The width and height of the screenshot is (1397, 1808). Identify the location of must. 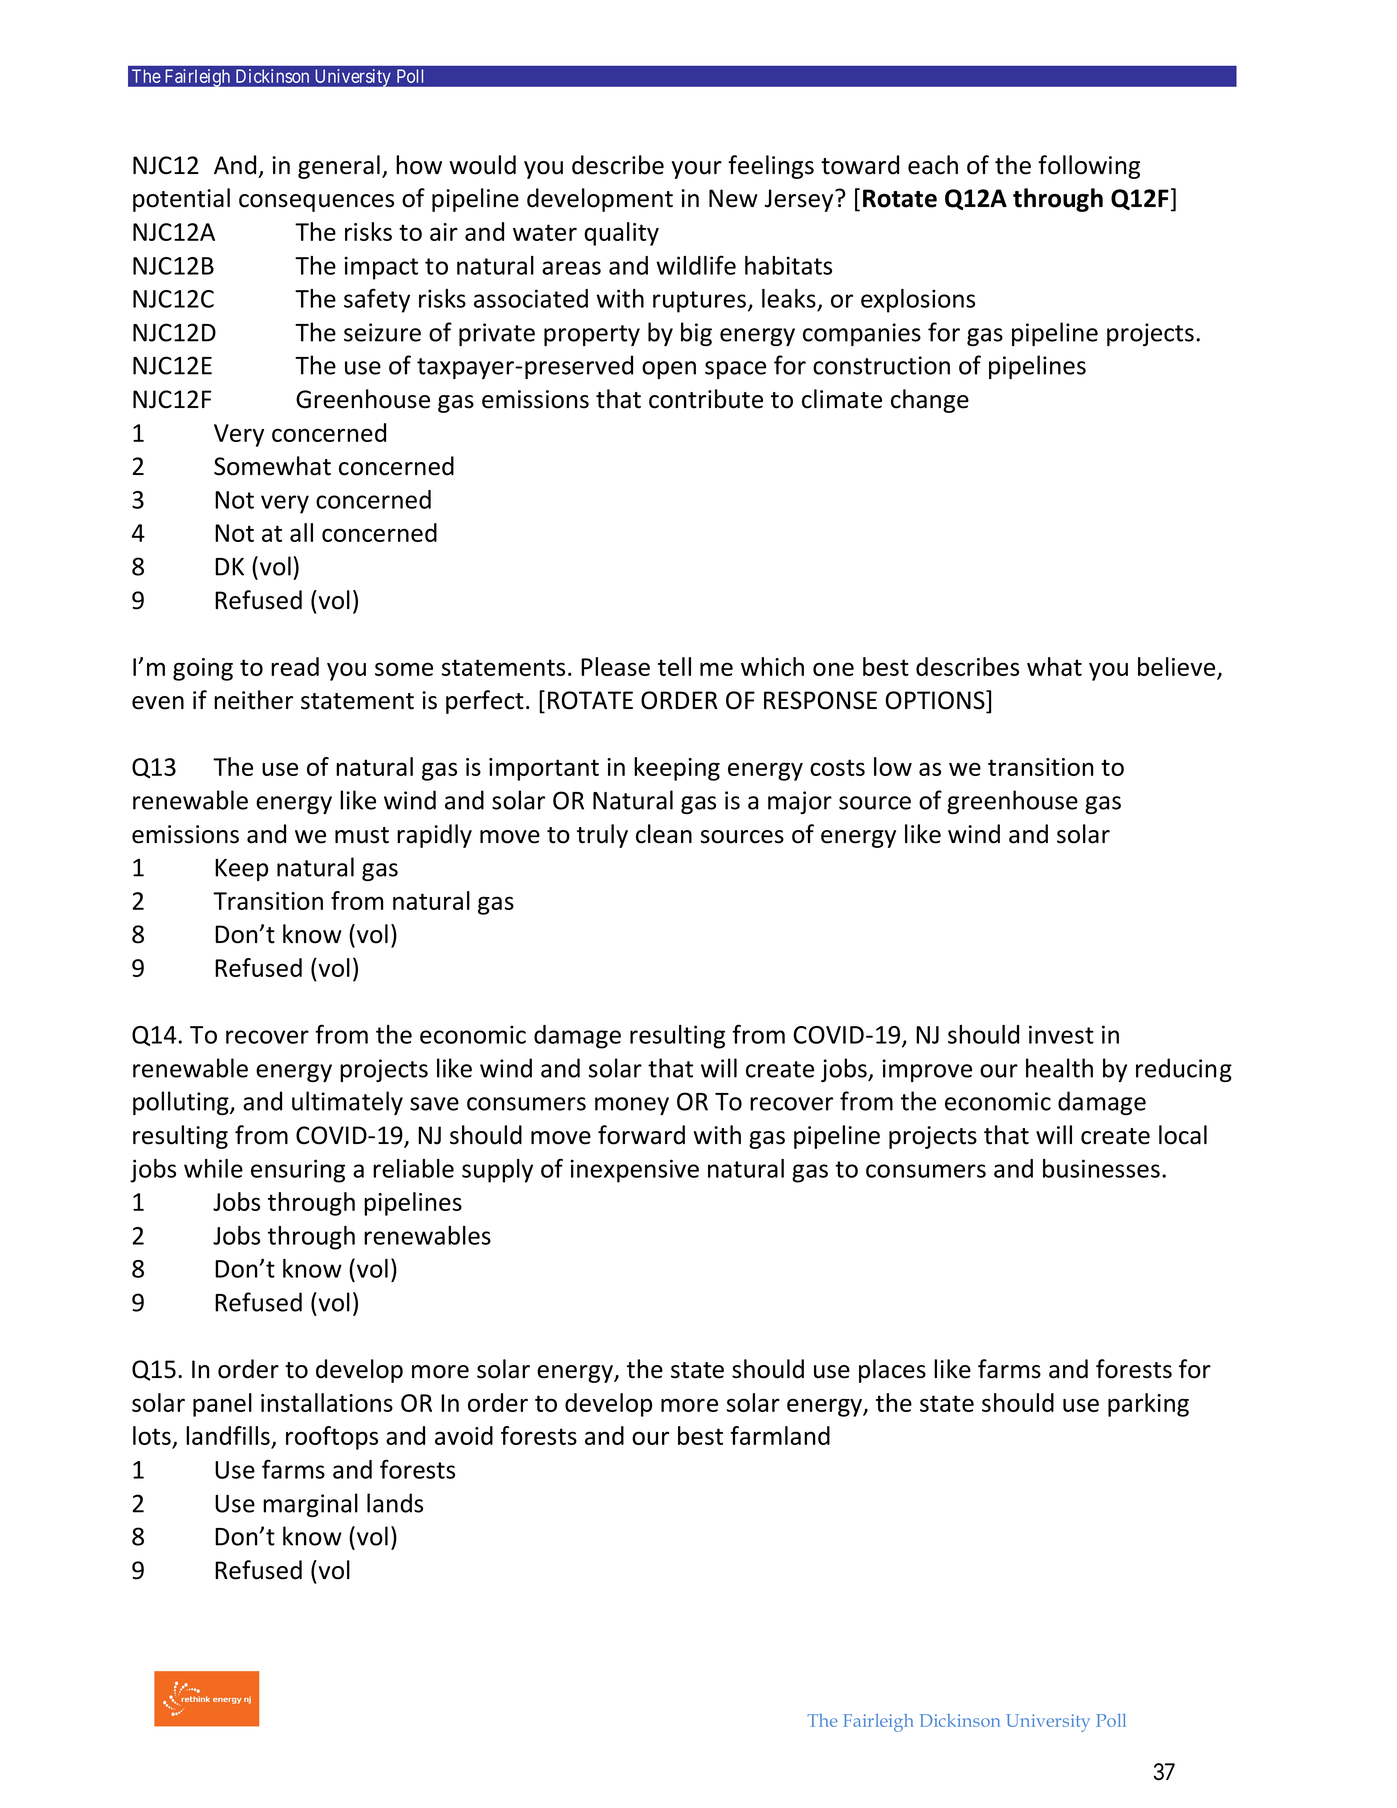
(362, 835).
